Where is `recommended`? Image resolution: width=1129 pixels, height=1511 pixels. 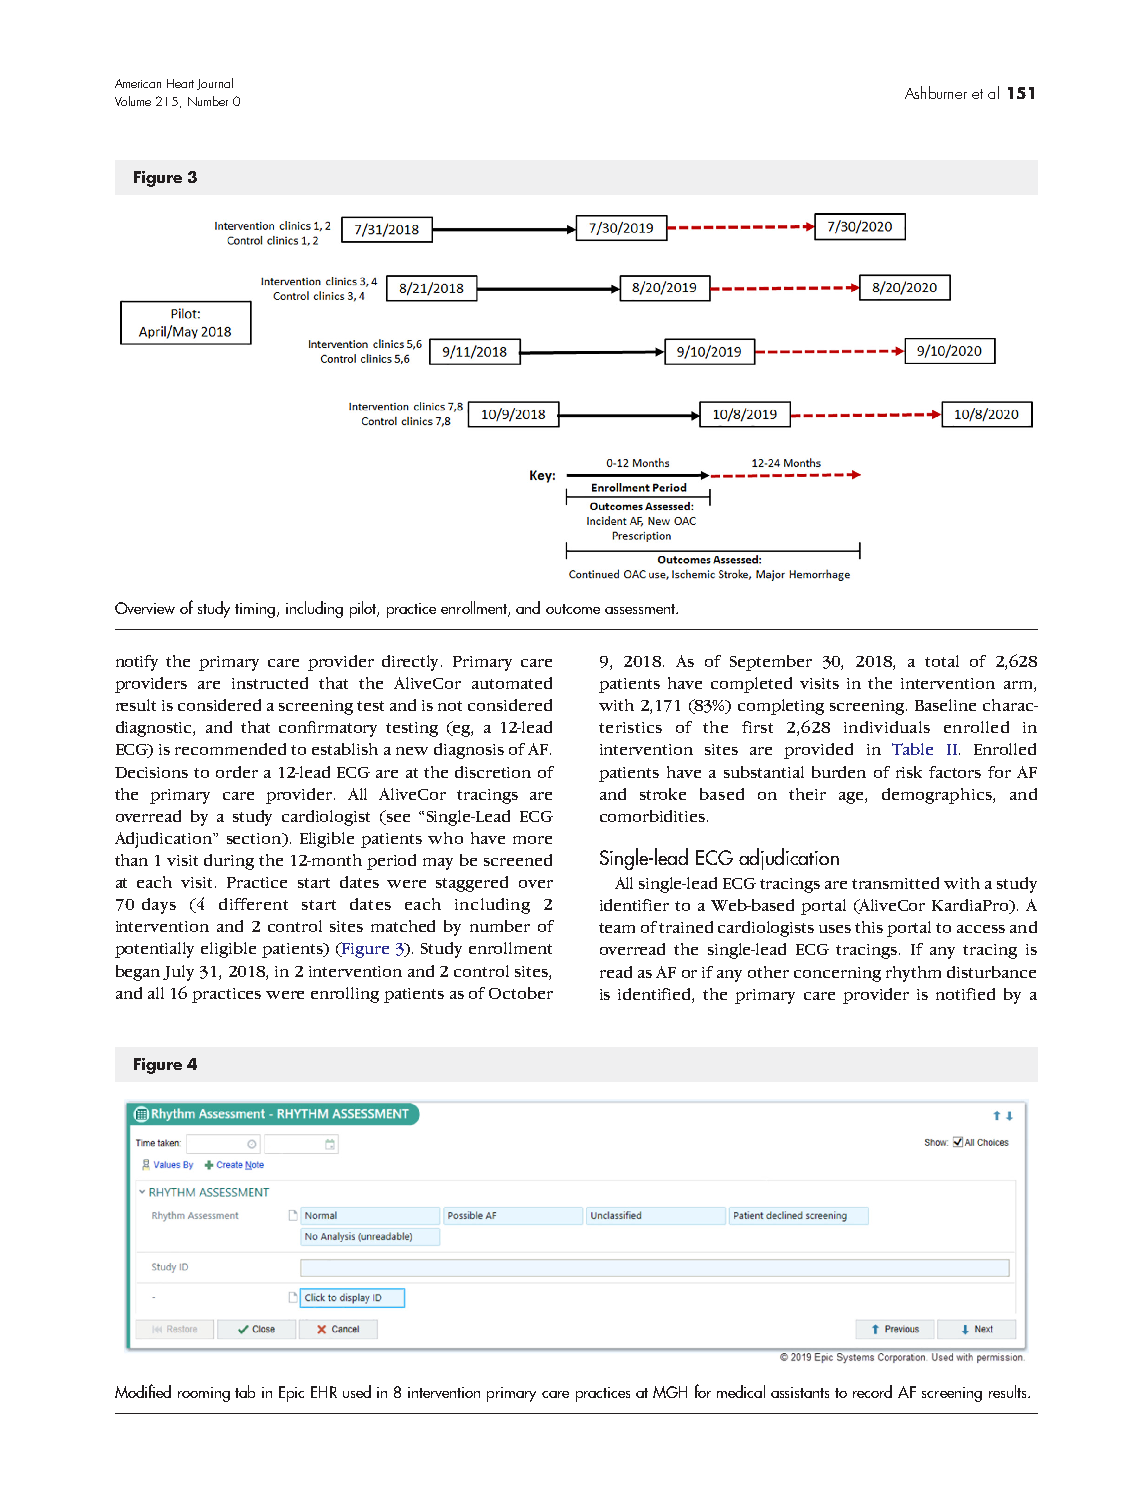 recommended is located at coordinates (230, 749).
